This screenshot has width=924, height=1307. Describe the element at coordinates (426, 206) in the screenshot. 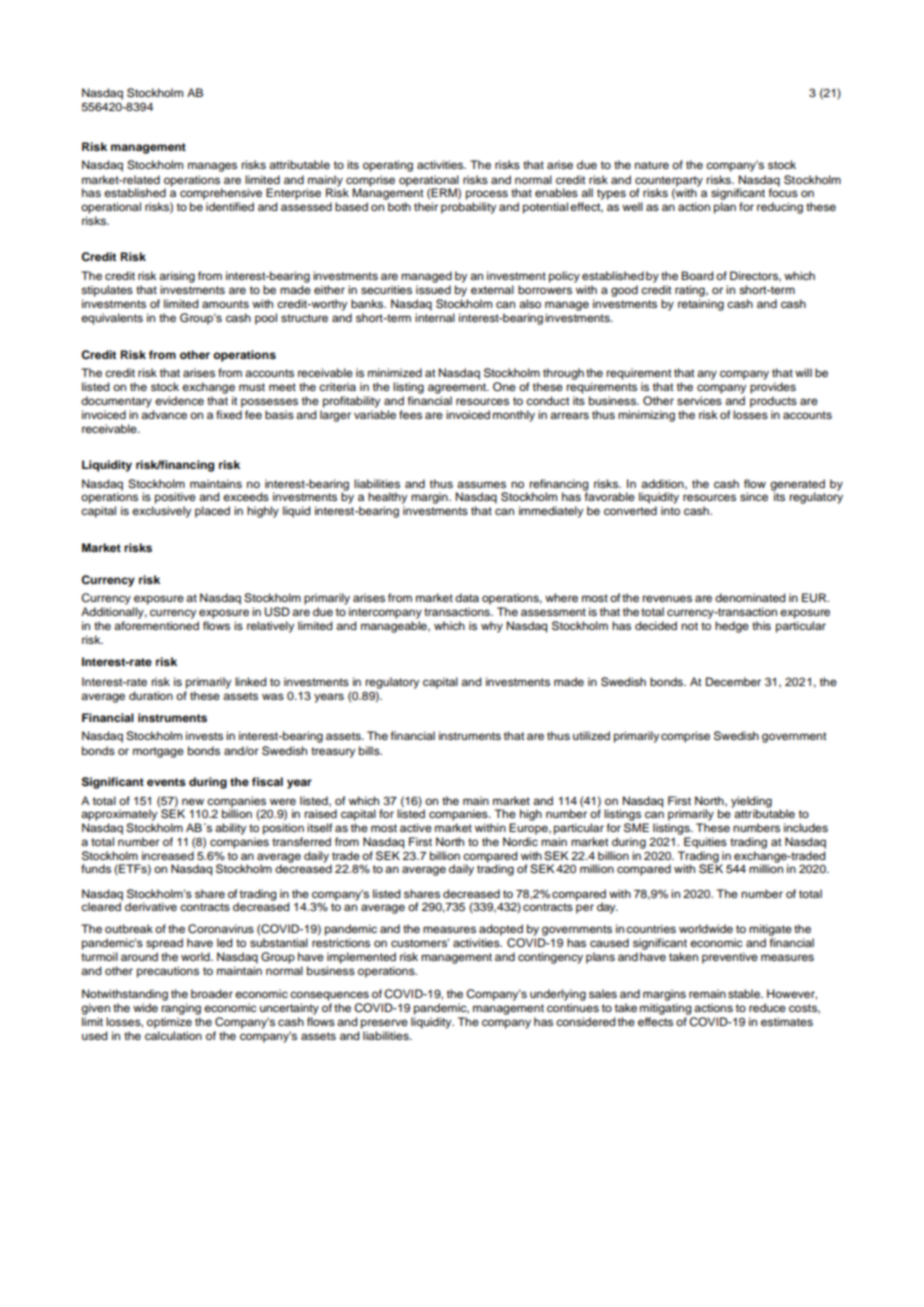

I see `their` at that location.
